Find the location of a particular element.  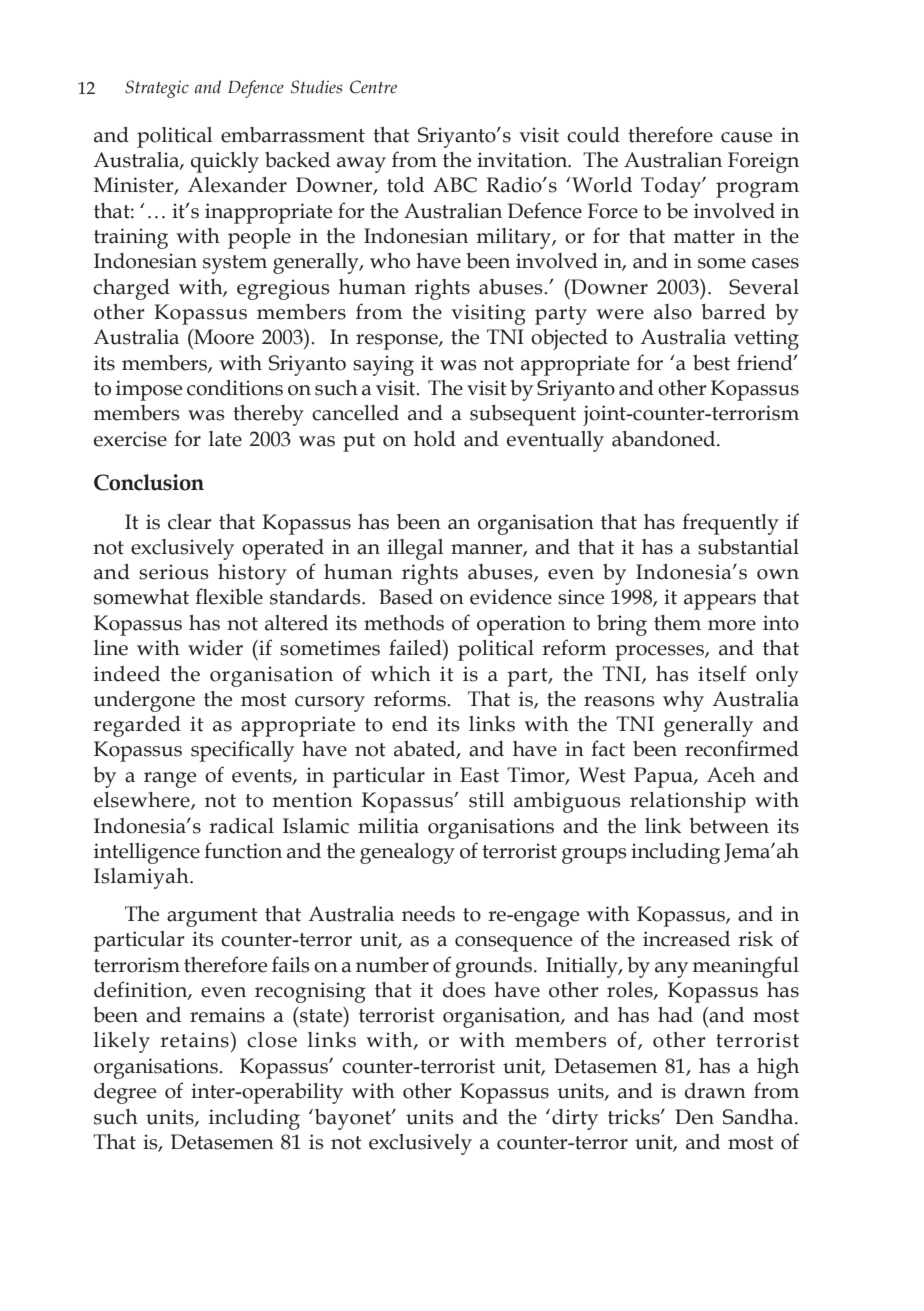

retains is located at coordinates (194, 1040).
